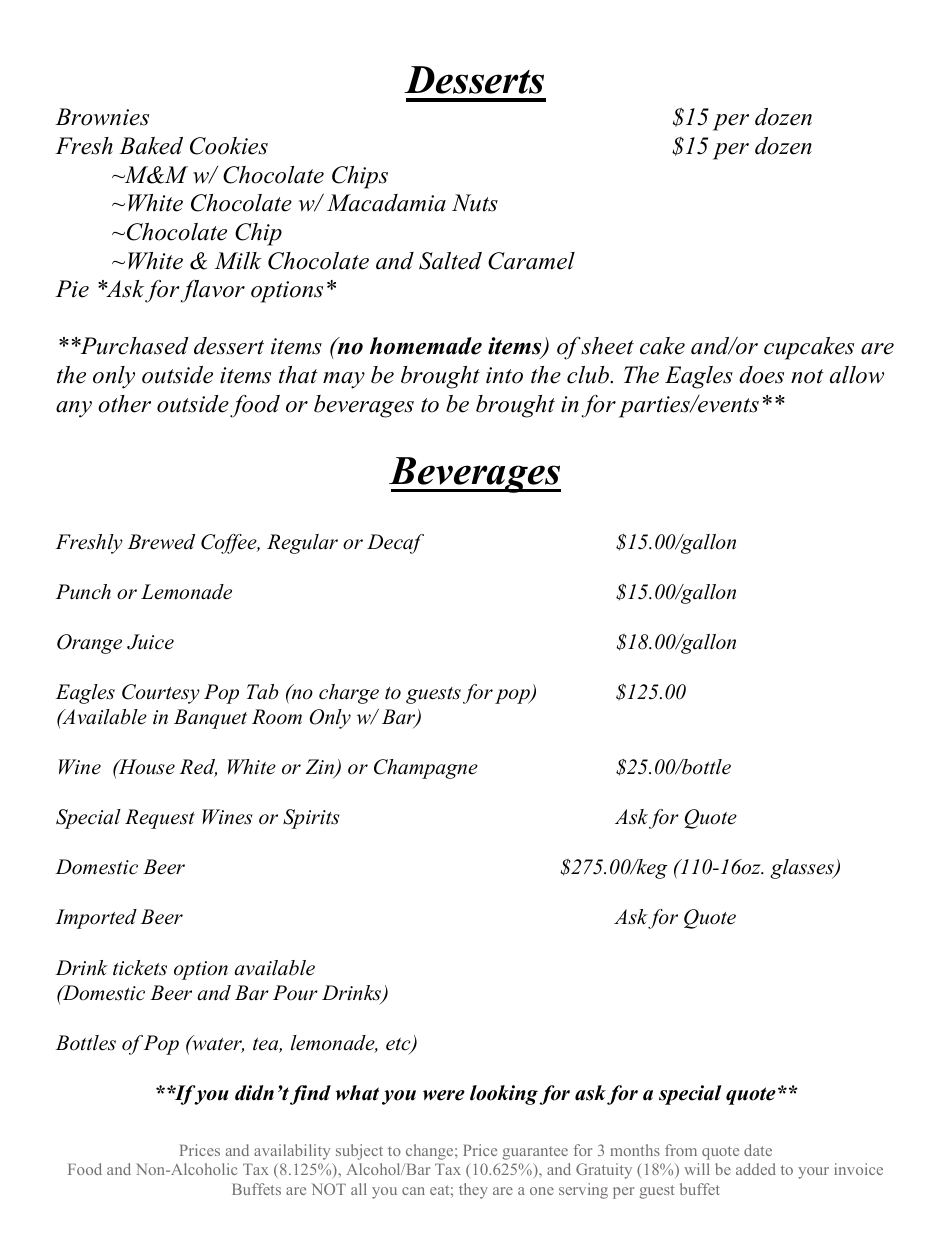  Describe the element at coordinates (96, 919) in the screenshot. I see `Imported` at that location.
